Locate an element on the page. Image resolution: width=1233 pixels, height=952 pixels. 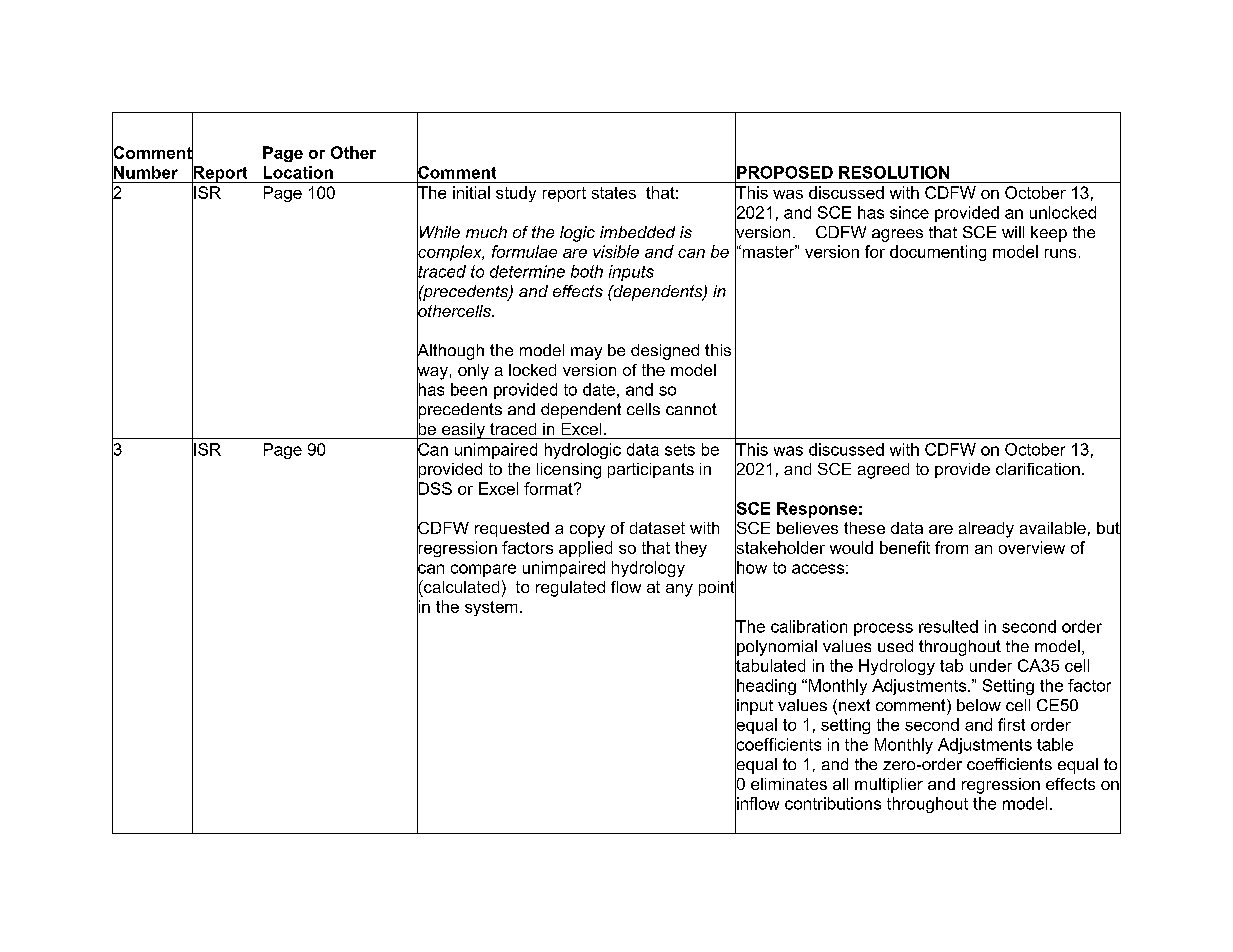
initial is located at coordinates (471, 192).
